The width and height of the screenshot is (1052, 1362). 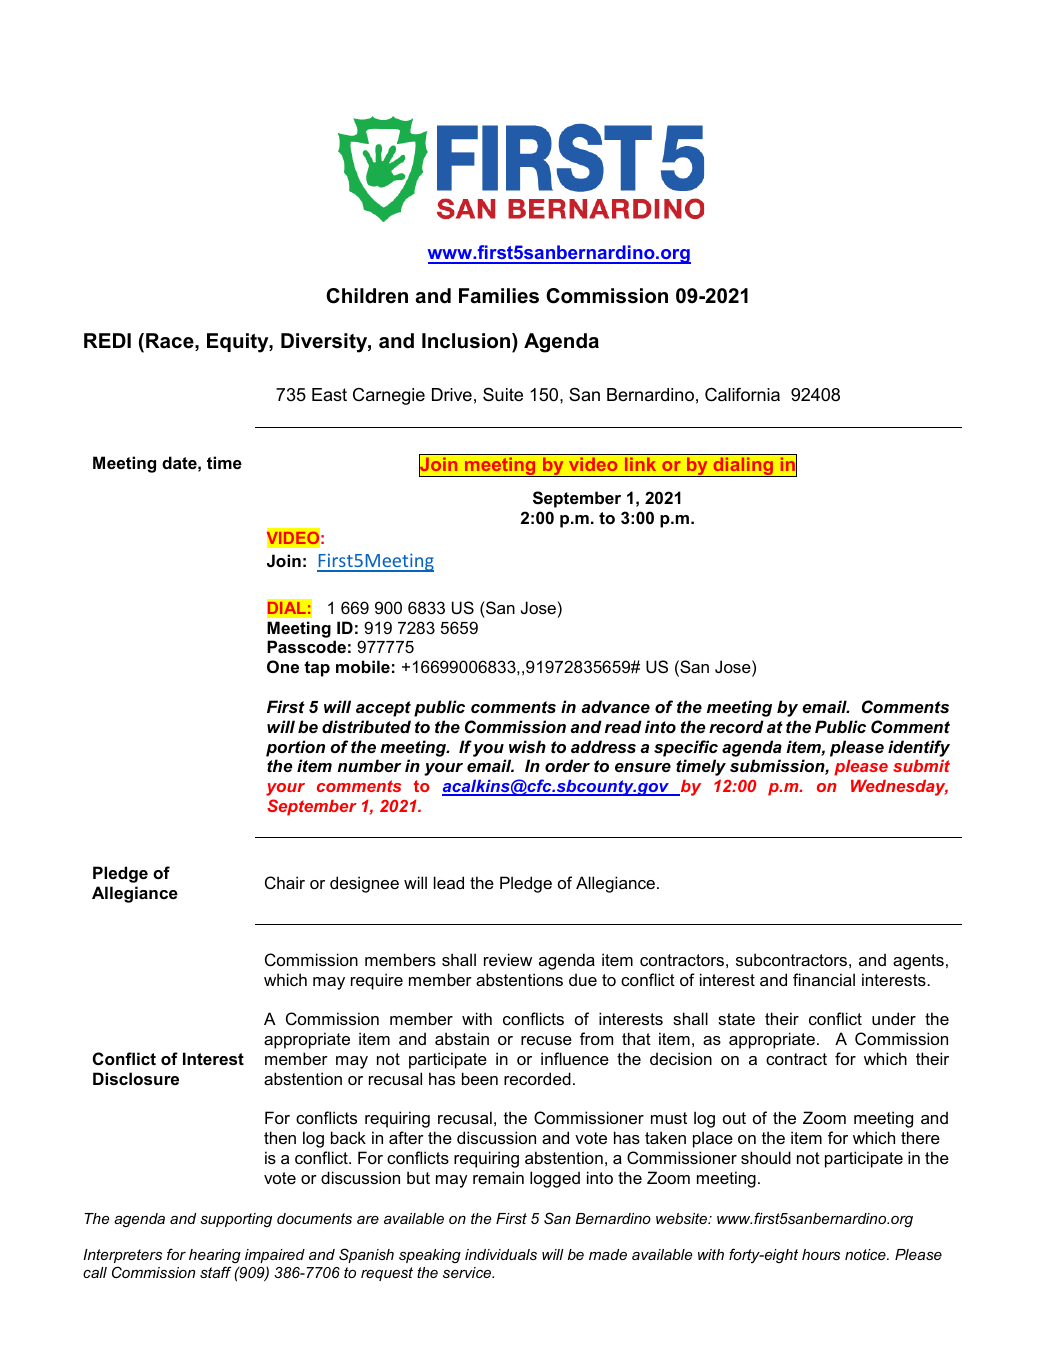 What do you see at coordinates (467, 341) in the screenshot?
I see `Inclusion` at bounding box center [467, 341].
